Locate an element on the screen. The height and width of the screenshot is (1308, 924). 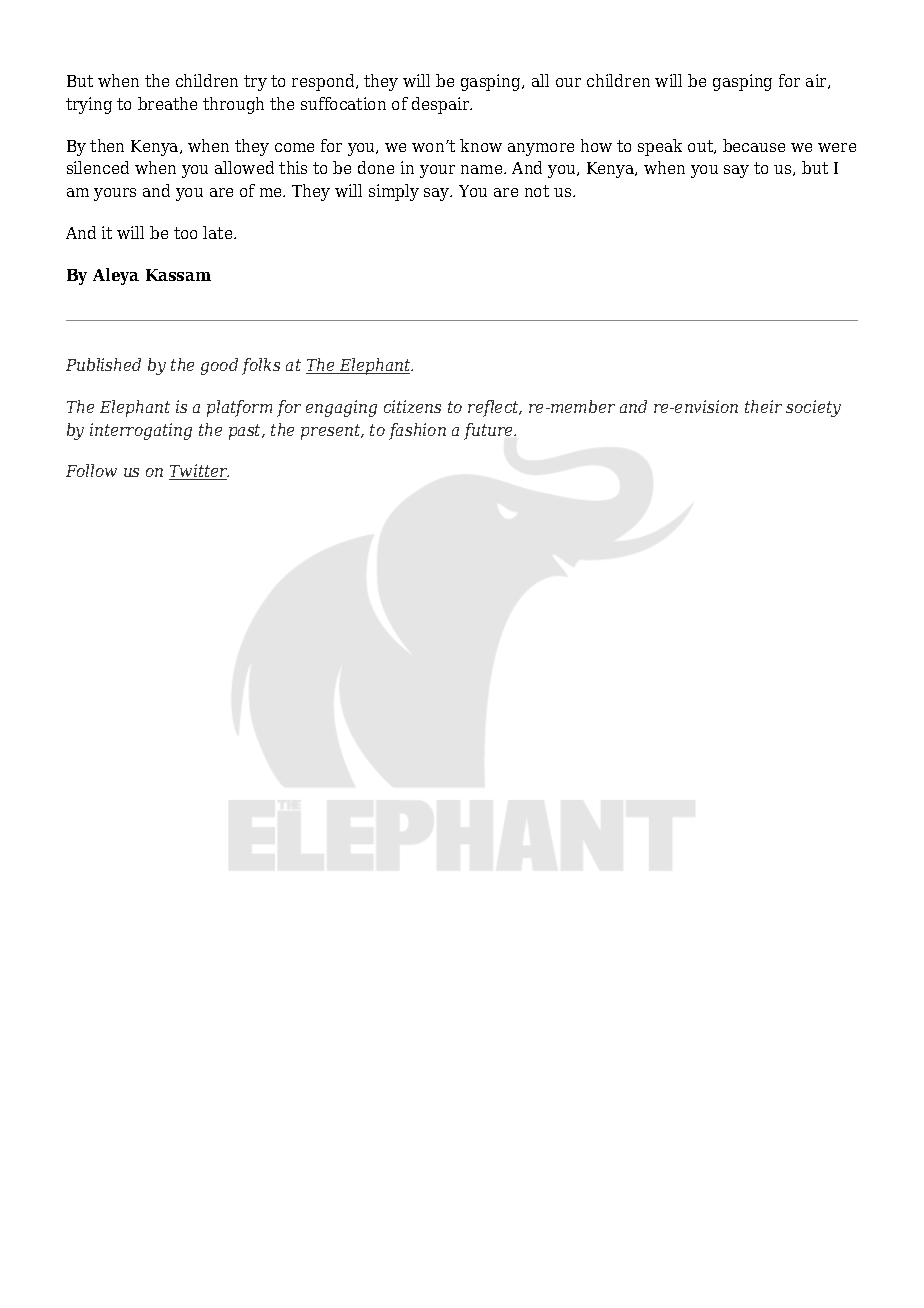
breathe is located at coordinates (167, 103).
